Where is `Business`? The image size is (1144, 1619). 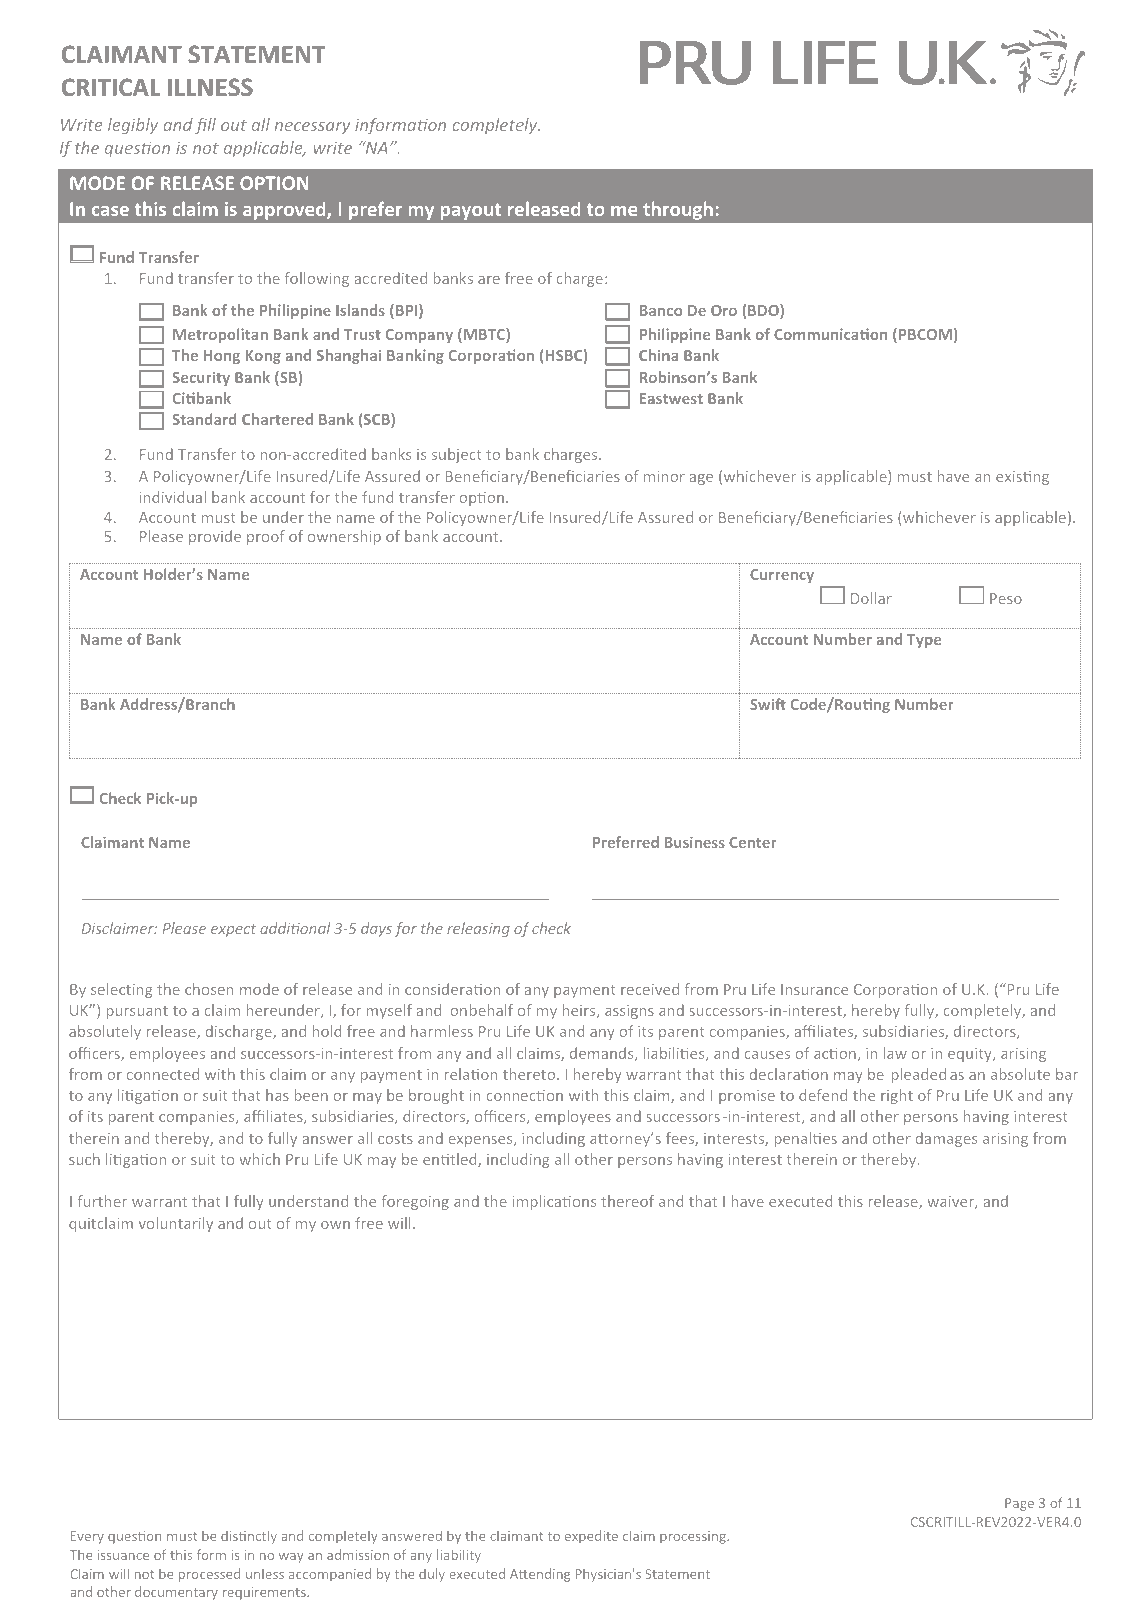 Business is located at coordinates (695, 842).
